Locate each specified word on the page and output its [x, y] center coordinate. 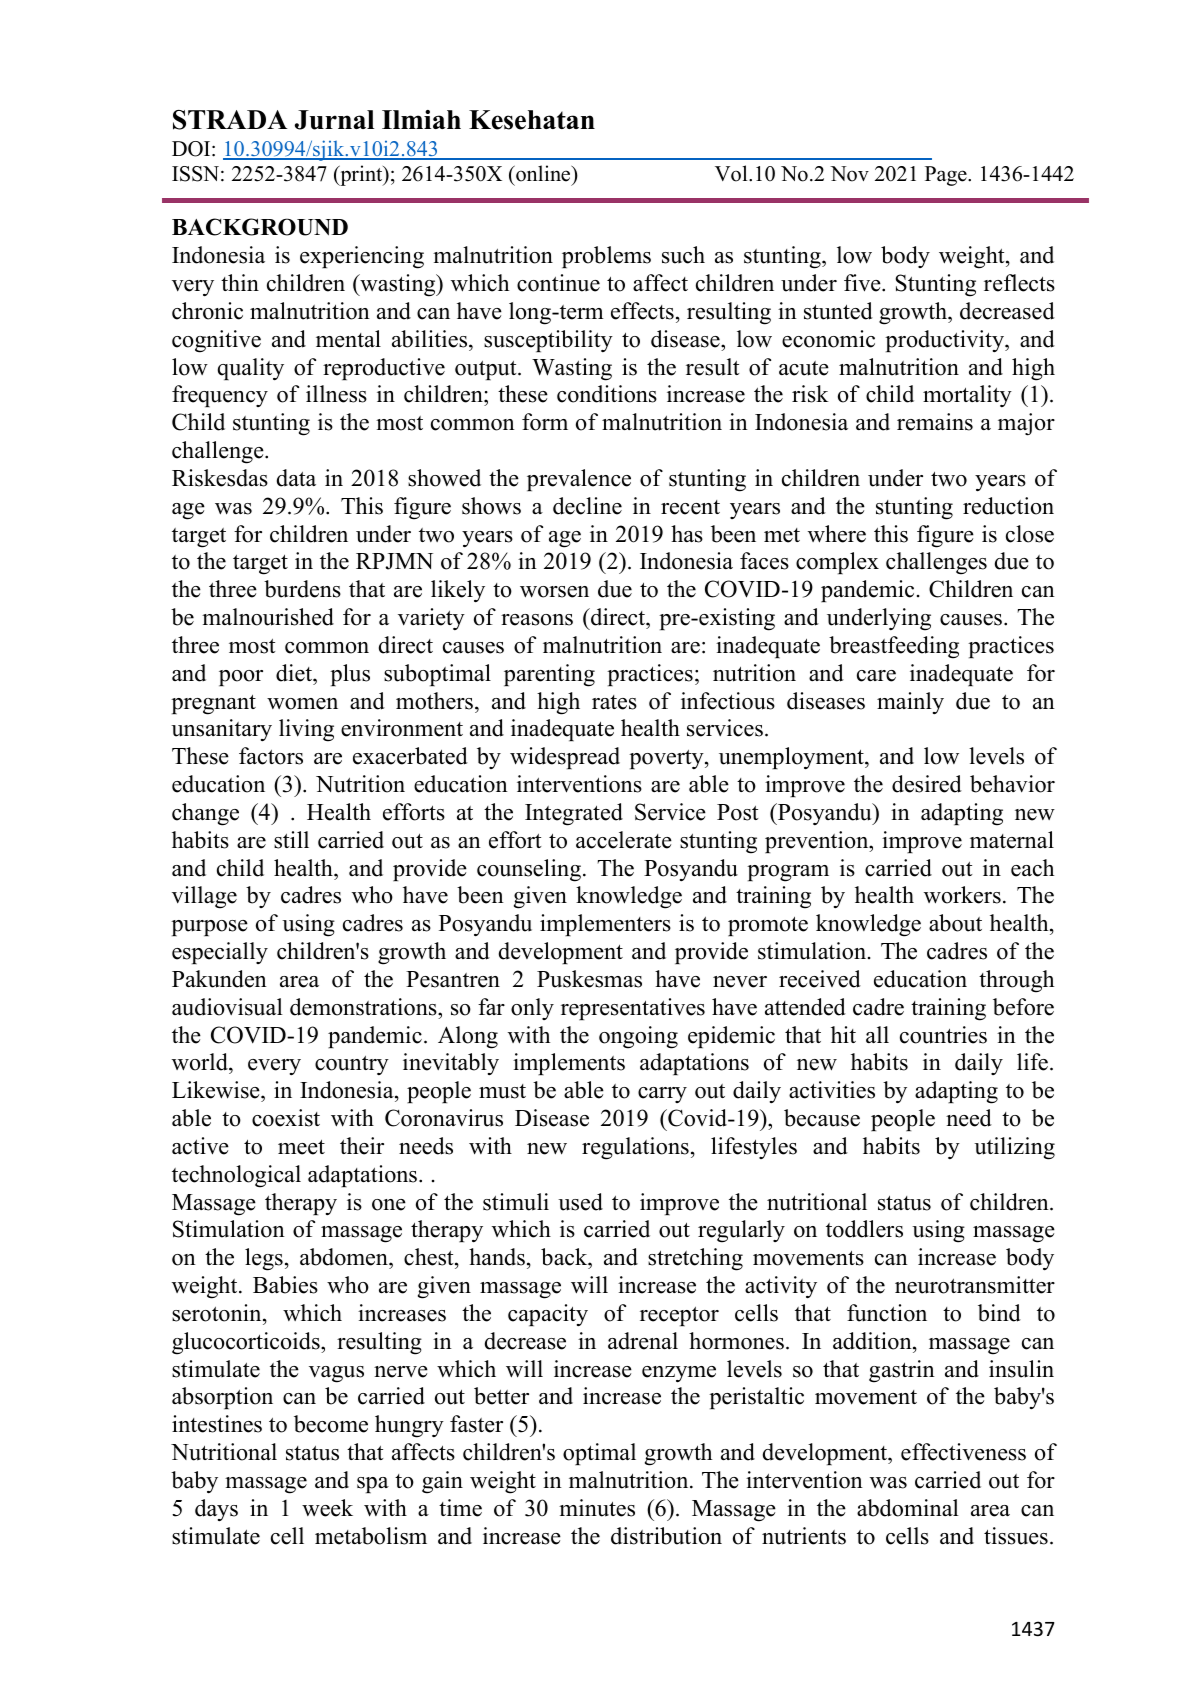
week [327, 1508]
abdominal [908, 1508]
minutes [597, 1508]
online [543, 173]
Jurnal [334, 120]
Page [947, 176]
